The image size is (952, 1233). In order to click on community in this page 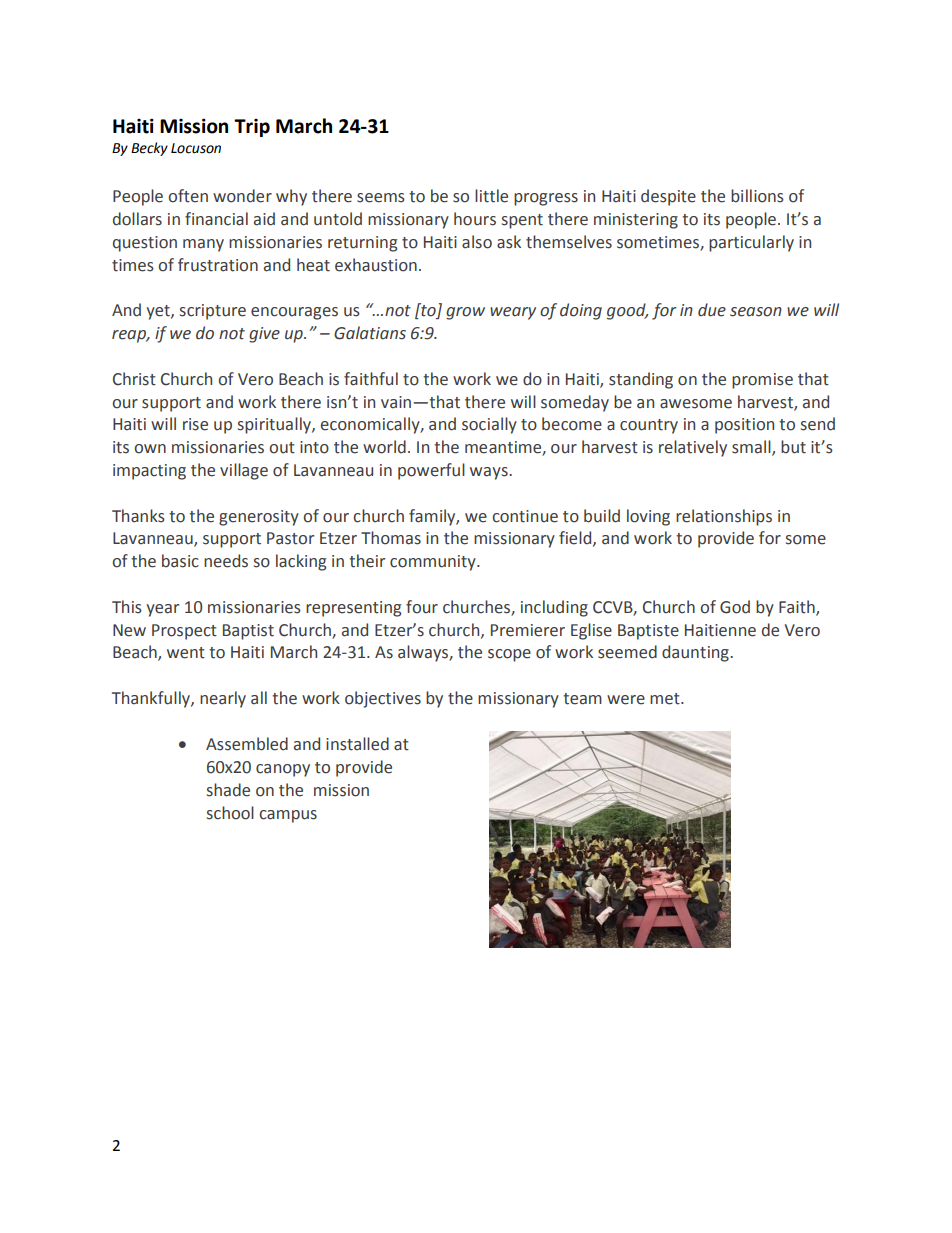, I will do `click(434, 563)`.
